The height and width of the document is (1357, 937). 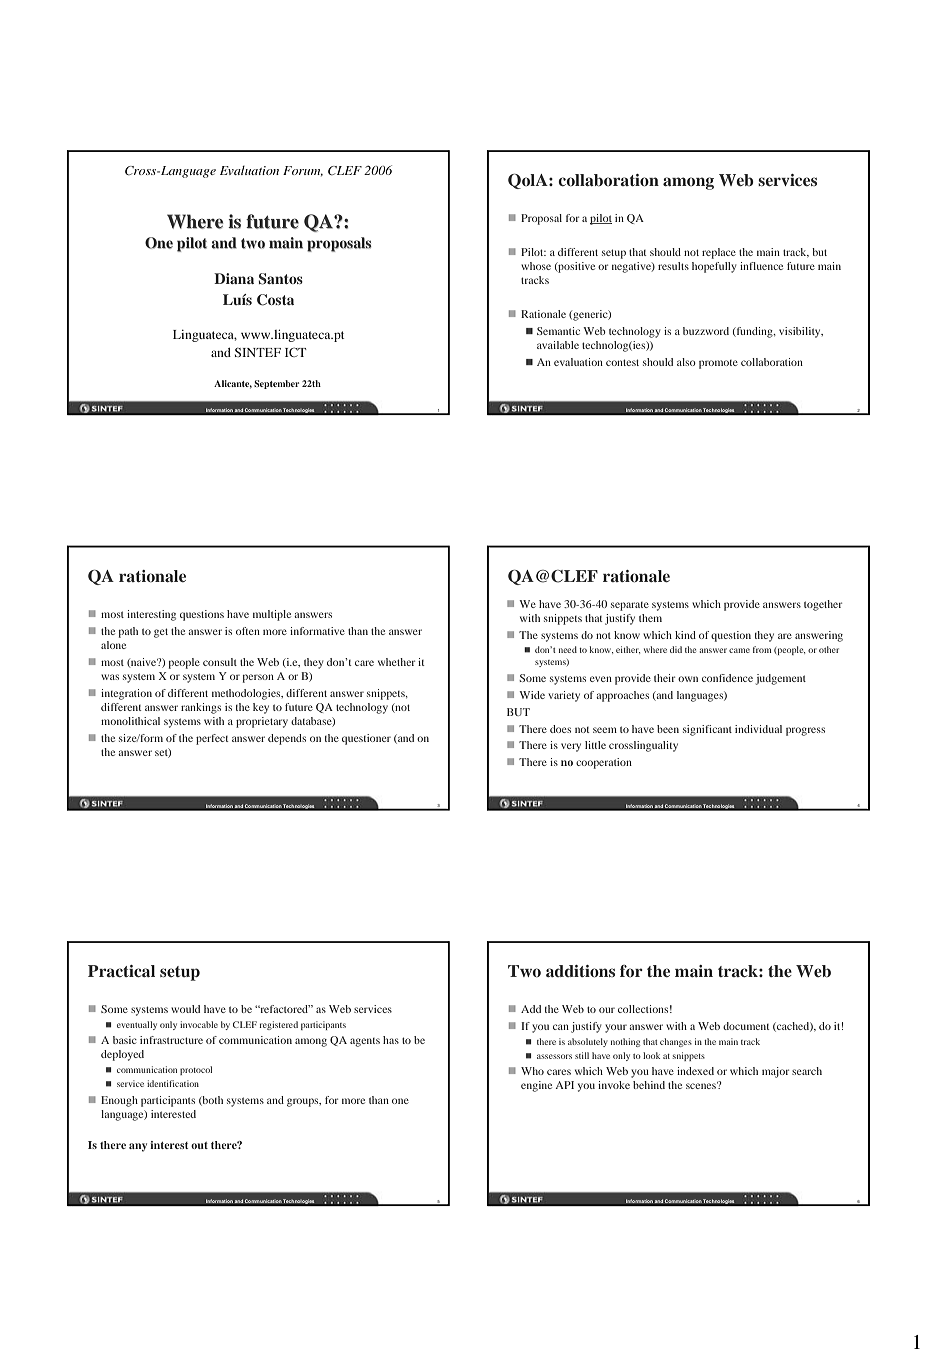 I want to click on together, so click(x=823, y=605).
